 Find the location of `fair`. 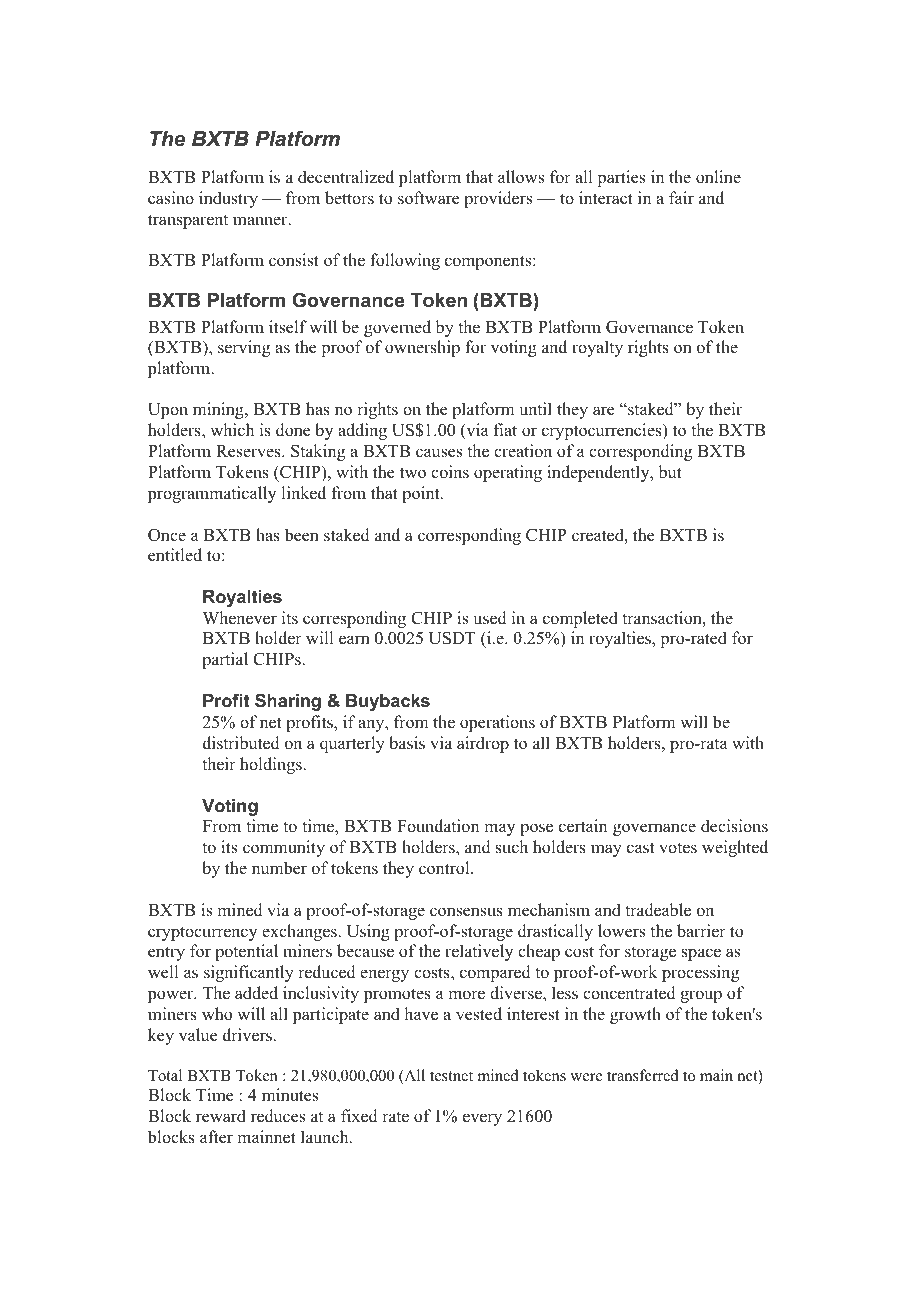

fair is located at coordinates (681, 197).
